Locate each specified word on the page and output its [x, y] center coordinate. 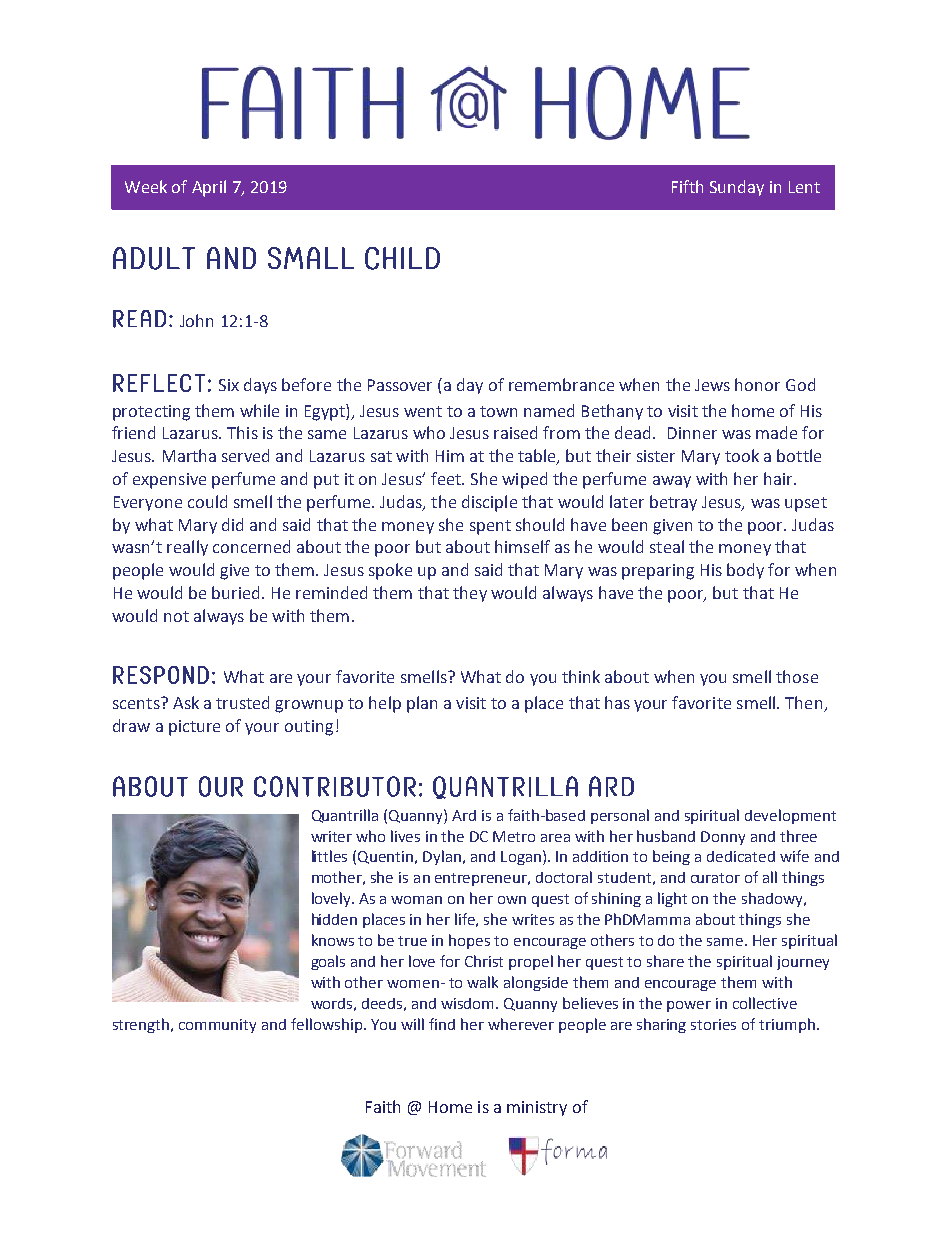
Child [402, 258]
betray [673, 503]
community [217, 1026]
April [209, 188]
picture [194, 728]
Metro [514, 836]
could [207, 501]
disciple [489, 503]
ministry [537, 1108]
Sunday [737, 188]
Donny [723, 838]
